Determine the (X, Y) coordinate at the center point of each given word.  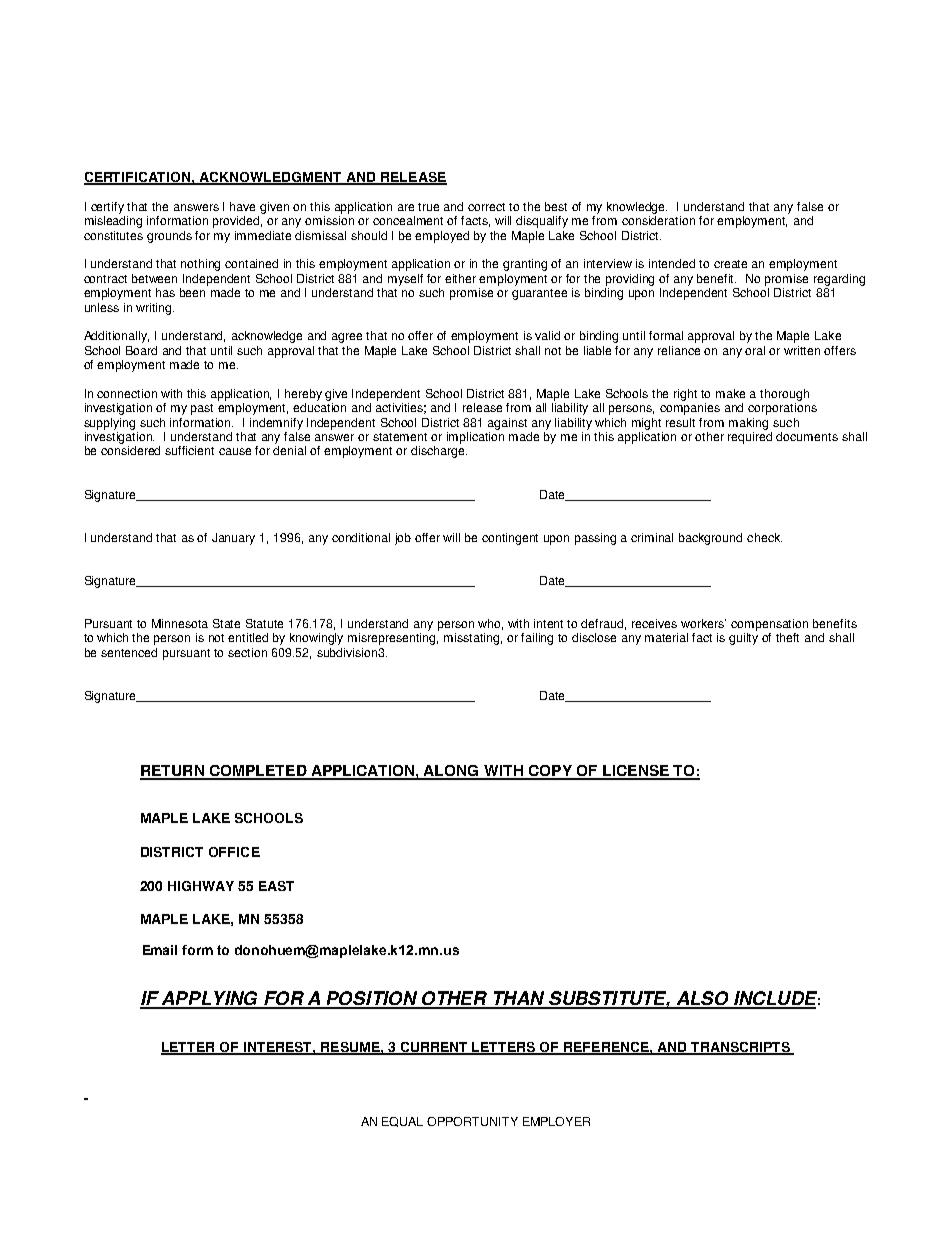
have (242, 206)
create (730, 264)
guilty (743, 639)
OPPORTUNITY (472, 1121)
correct (486, 207)
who (490, 624)
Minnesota (180, 623)
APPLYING (210, 999)
